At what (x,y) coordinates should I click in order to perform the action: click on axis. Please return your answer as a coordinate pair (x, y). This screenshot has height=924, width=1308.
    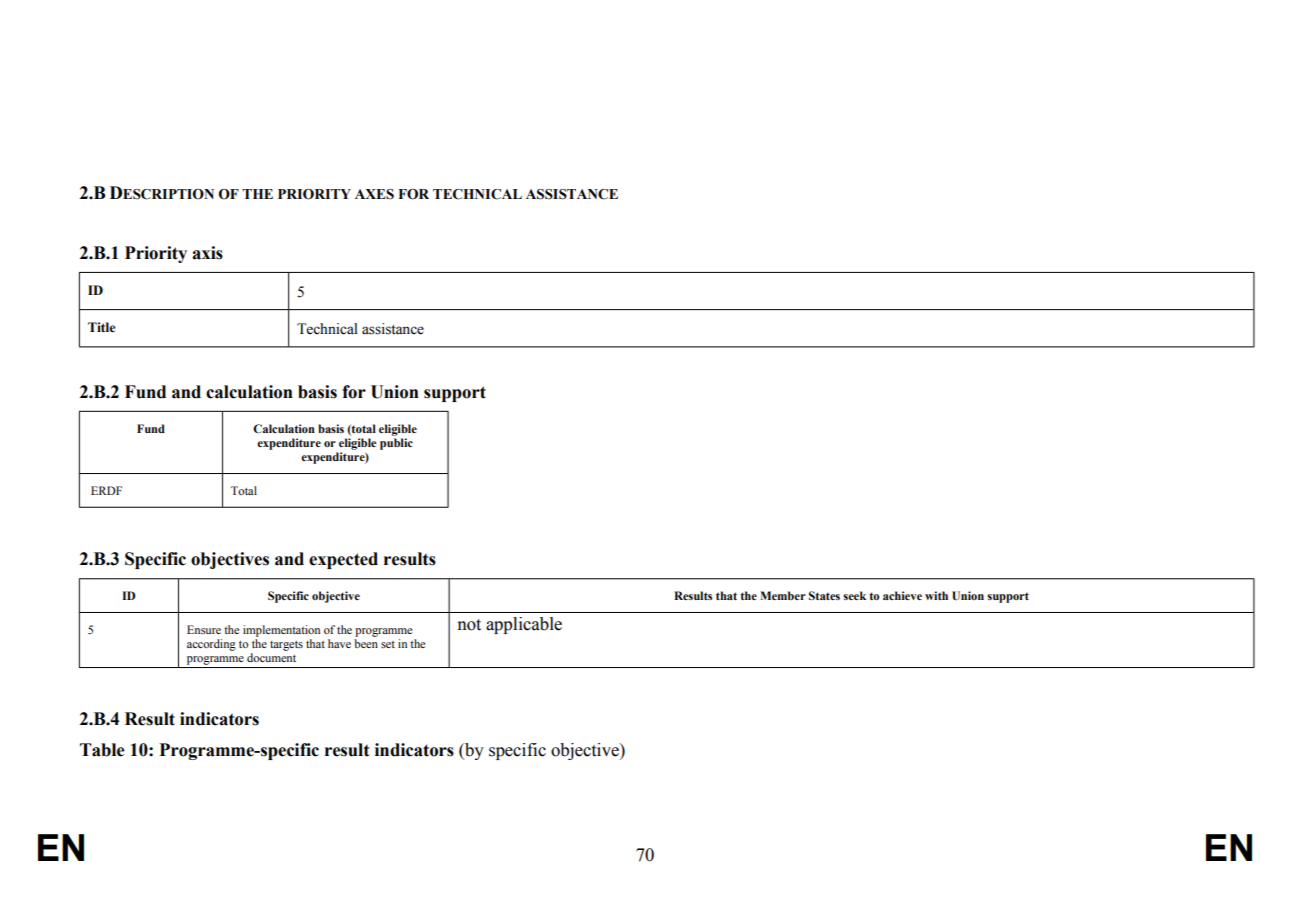
    Looking at the image, I should click on (207, 253).
